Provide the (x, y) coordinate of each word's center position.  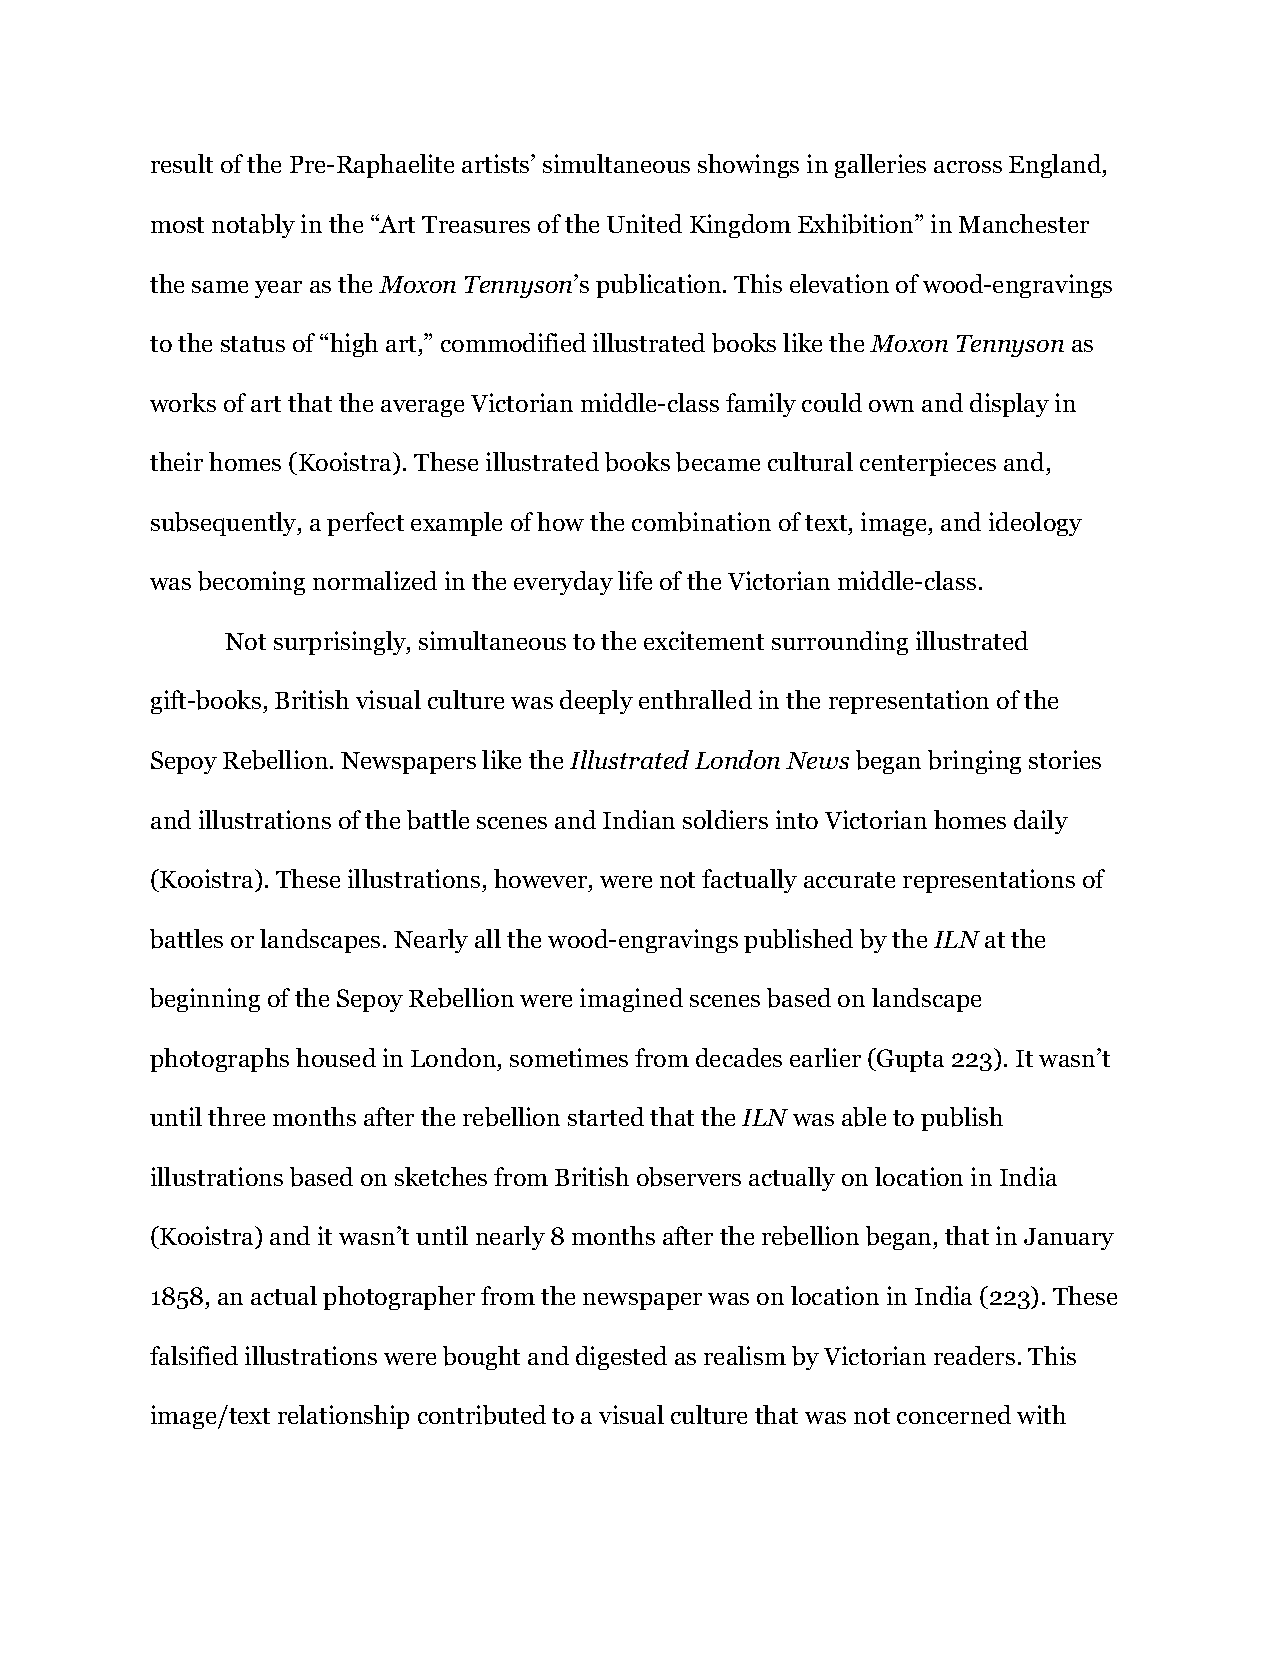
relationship (343, 1417)
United (644, 223)
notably (253, 226)
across (968, 167)
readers (974, 1355)
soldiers (725, 819)
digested (621, 1358)
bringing (974, 762)
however (542, 878)
